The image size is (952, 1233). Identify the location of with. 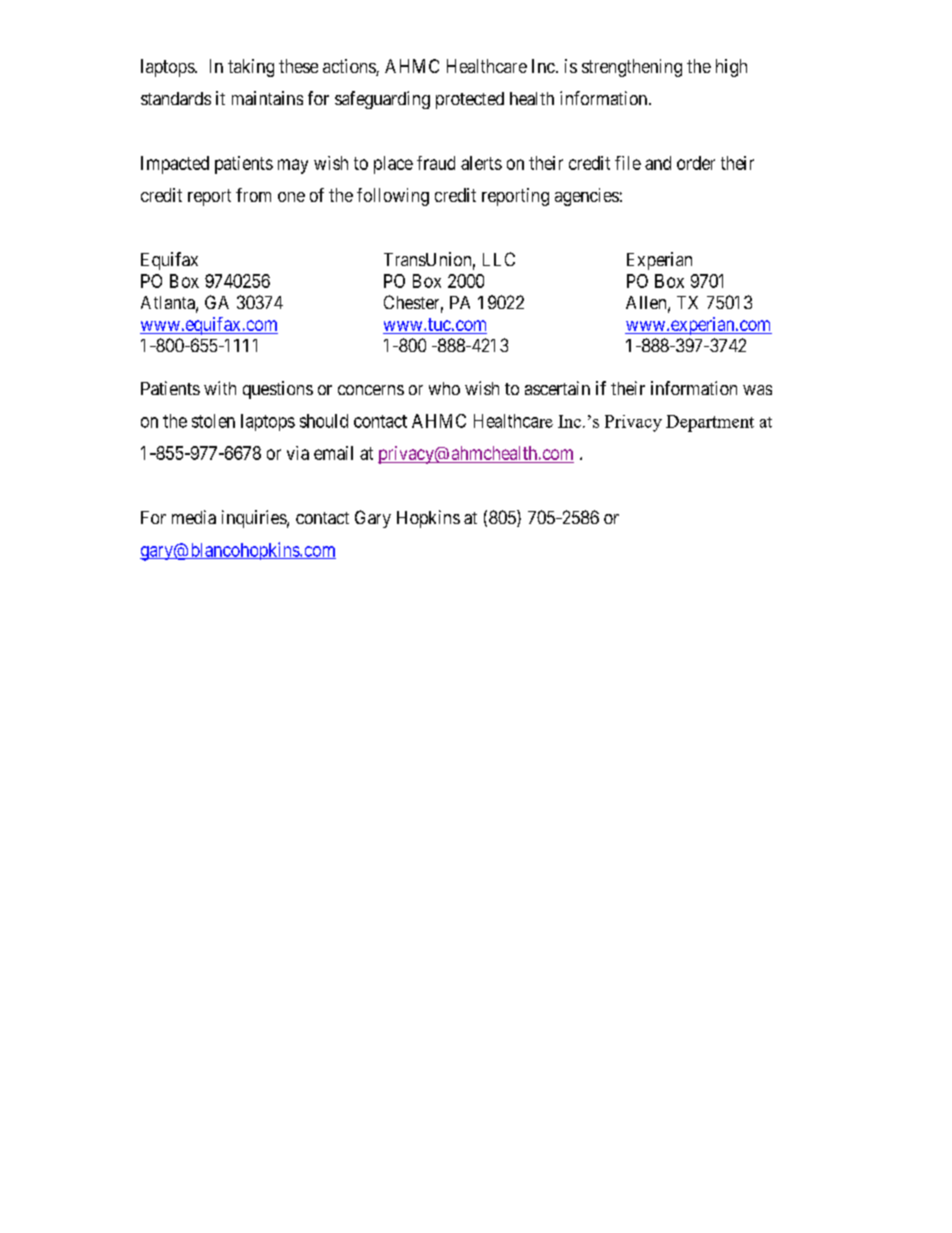
(220, 388).
